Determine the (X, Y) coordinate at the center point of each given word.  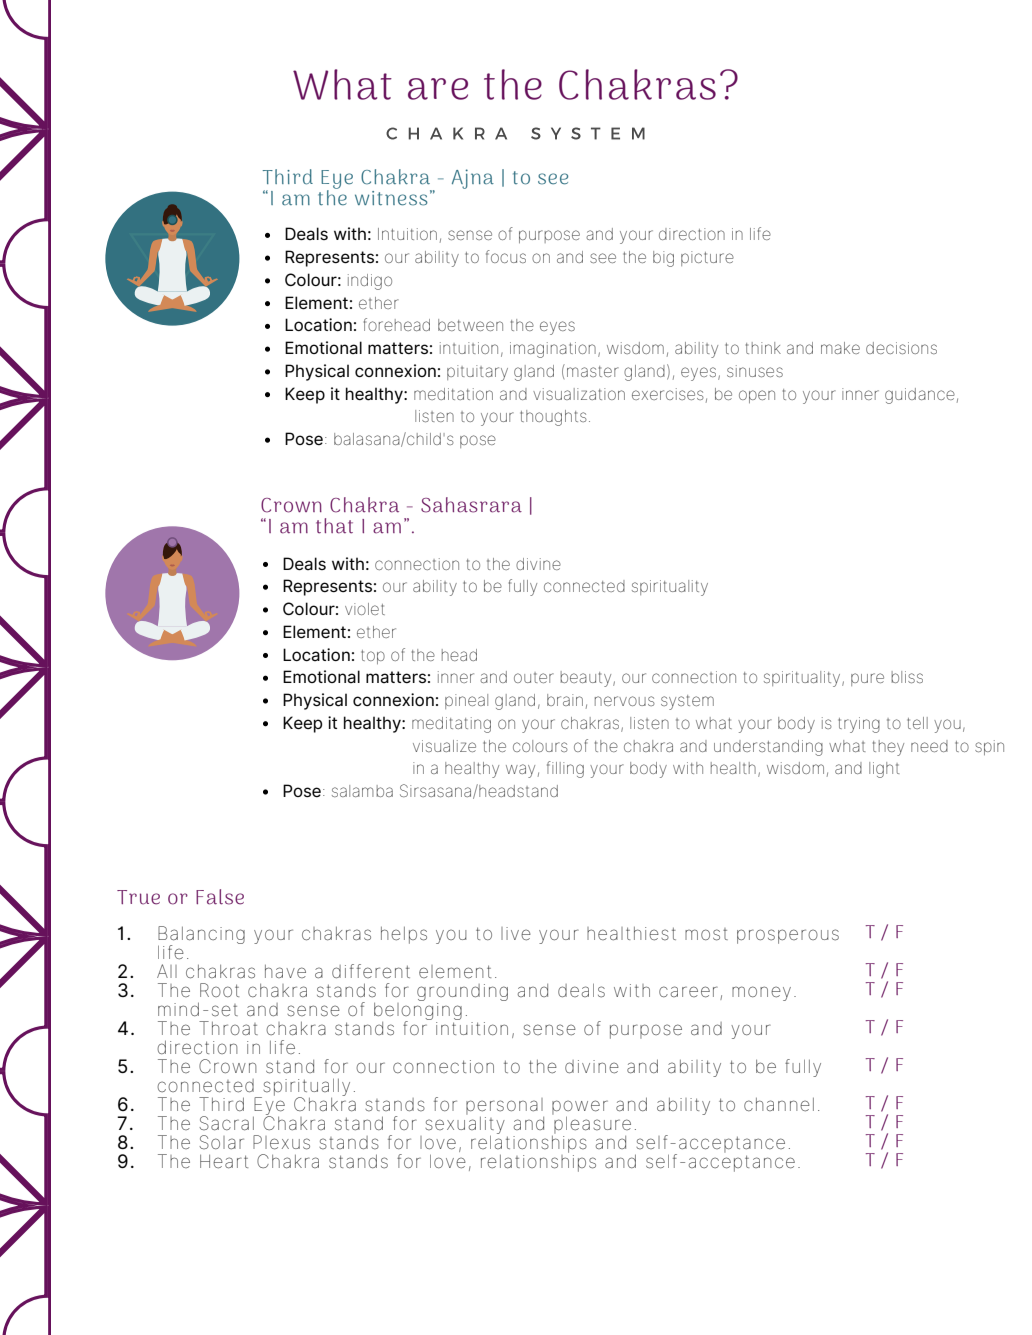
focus (506, 256)
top (373, 657)
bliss (907, 677)
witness (391, 198)
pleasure (592, 1125)
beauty (587, 679)
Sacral (226, 1123)
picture (707, 258)
